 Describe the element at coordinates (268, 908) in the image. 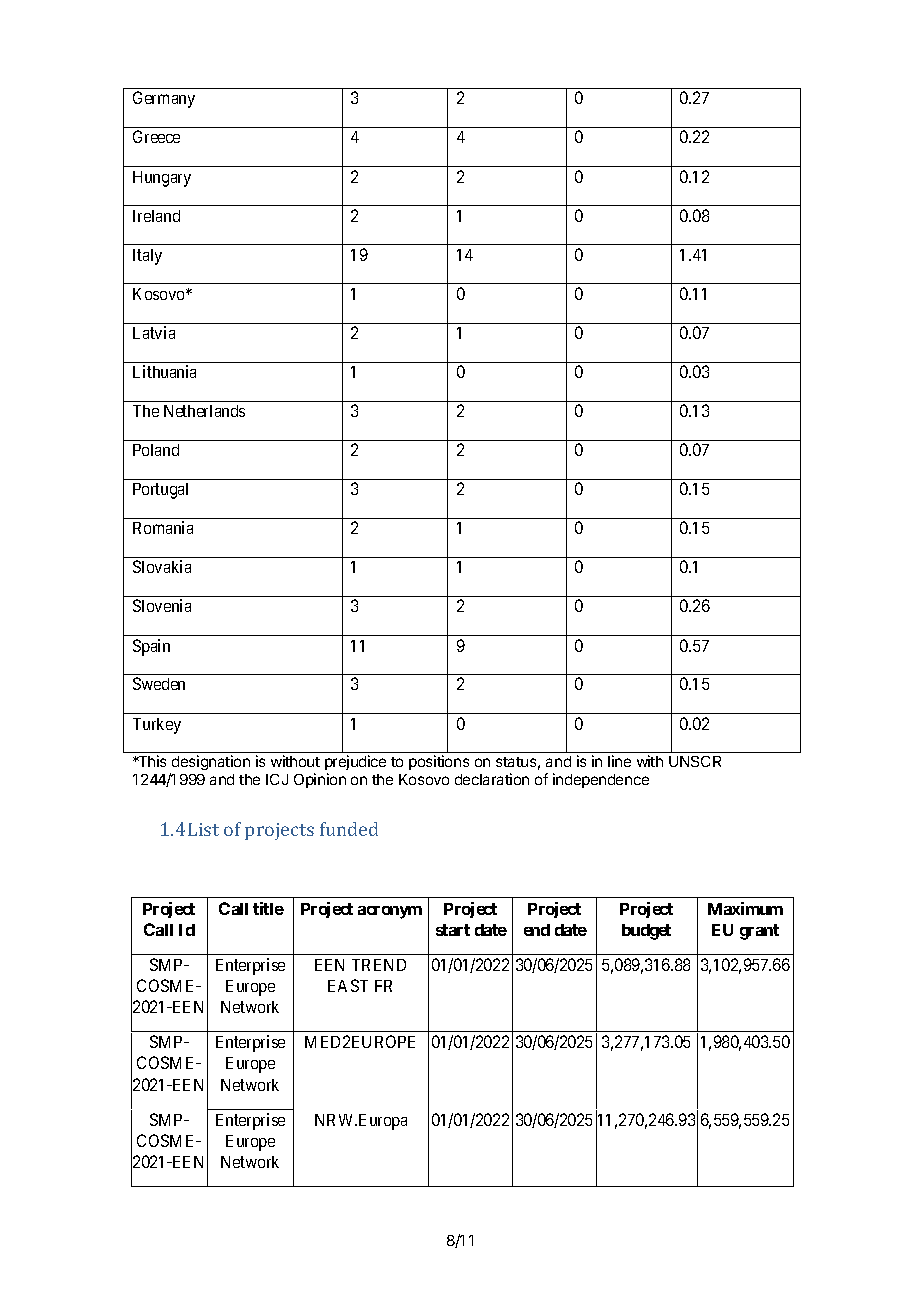

I see `title` at that location.
